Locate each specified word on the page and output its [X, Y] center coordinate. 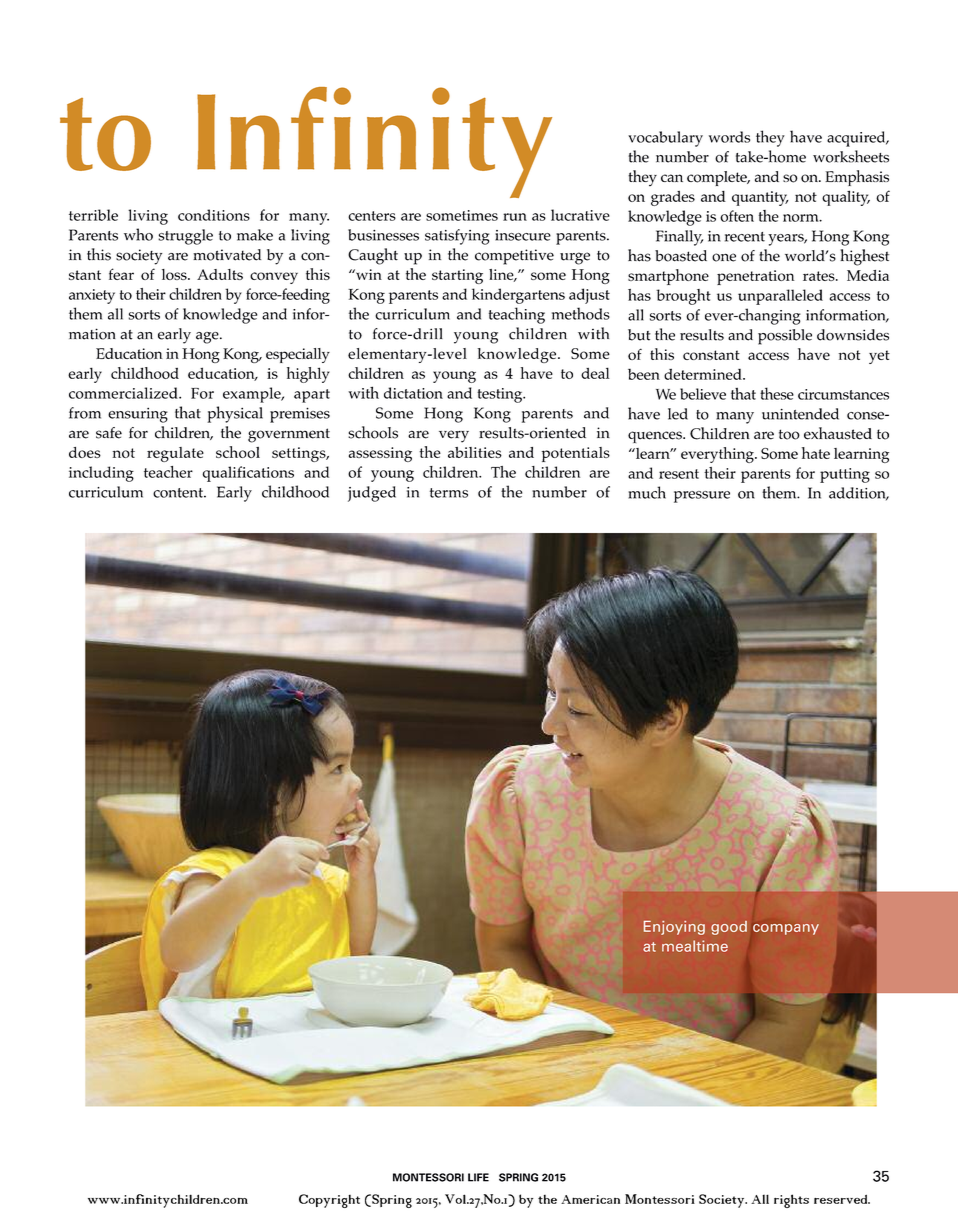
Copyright [329, 1201]
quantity [760, 198]
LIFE [478, 1177]
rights [791, 1201]
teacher [168, 472]
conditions [214, 215]
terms [449, 493]
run [515, 217]
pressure [702, 497]
